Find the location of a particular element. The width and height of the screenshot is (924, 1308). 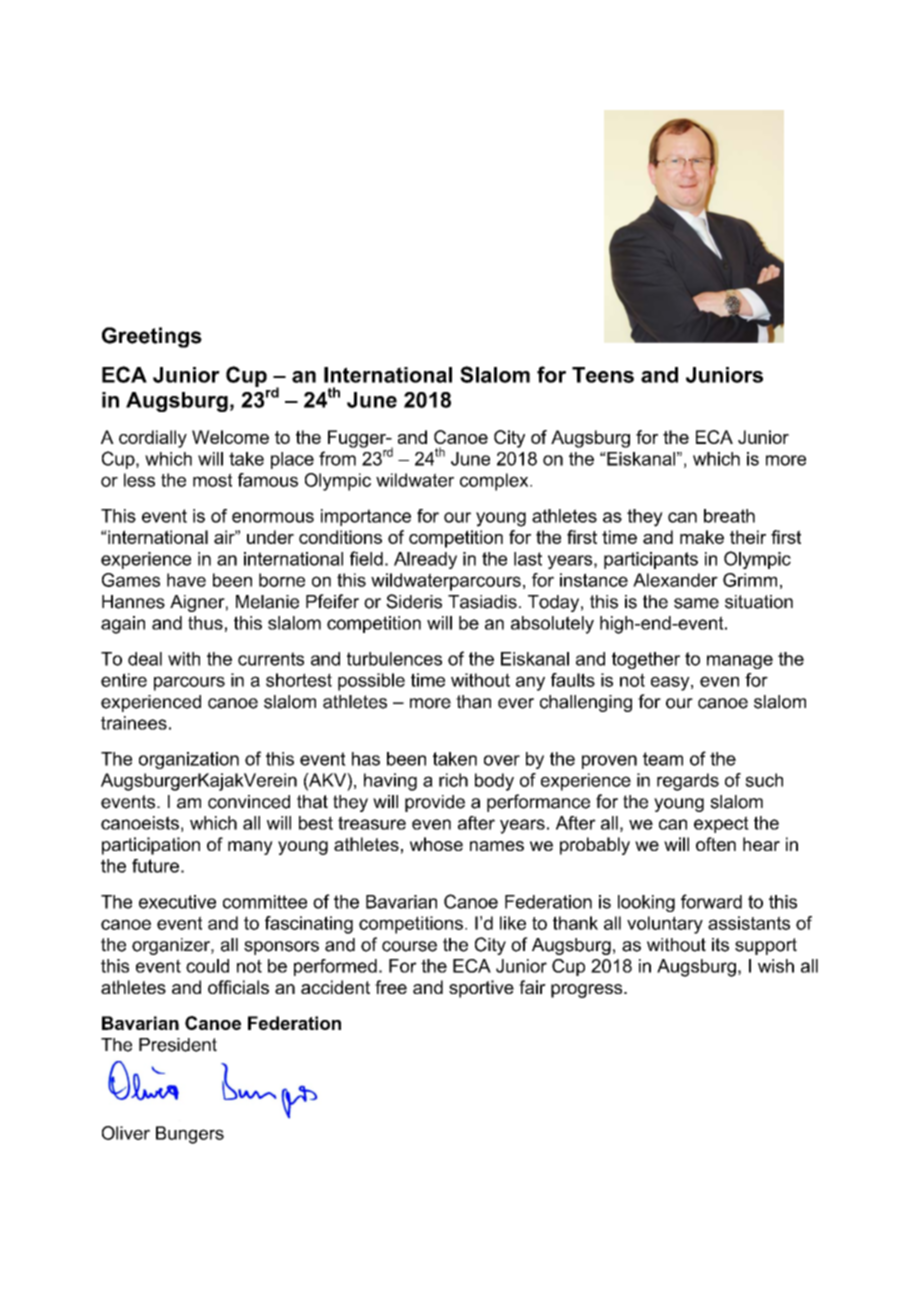

progress is located at coordinates (588, 991).
